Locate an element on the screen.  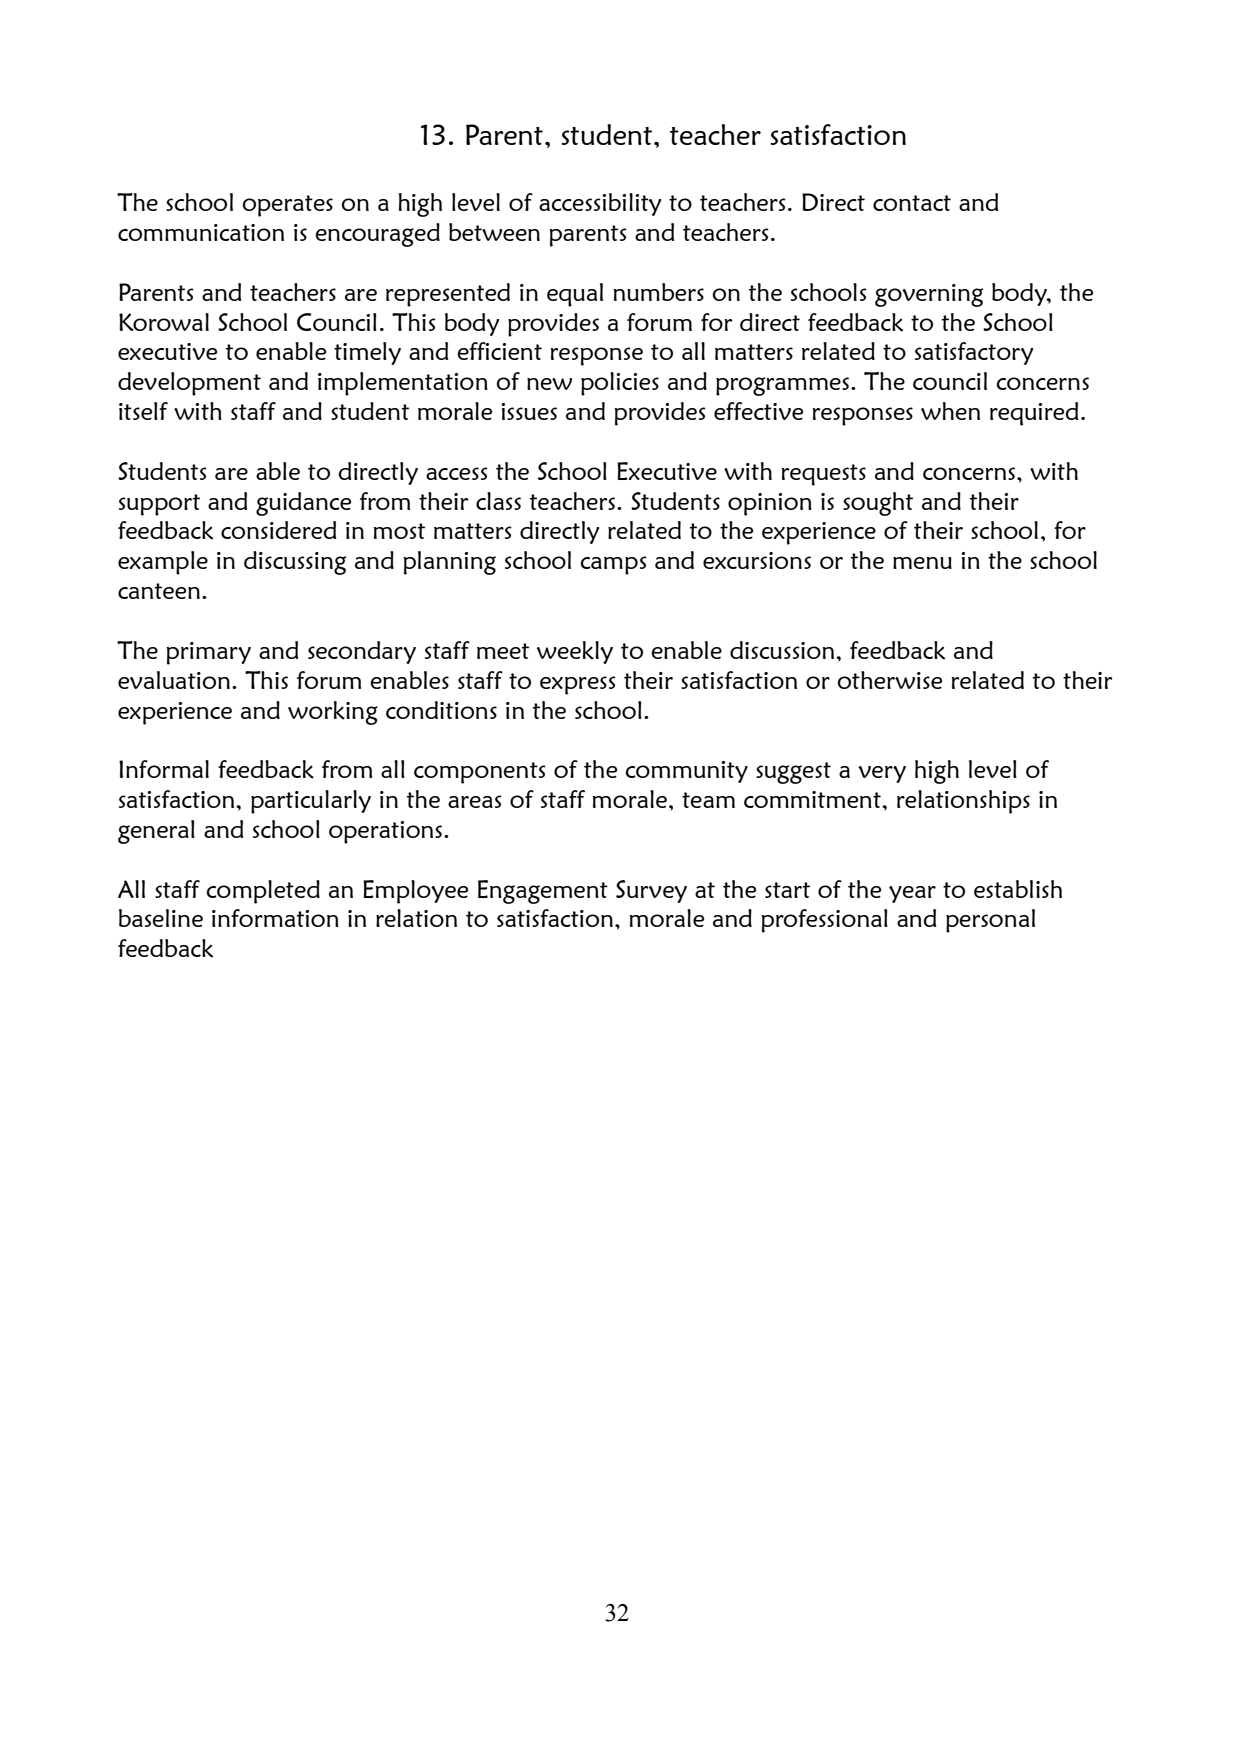
policies is located at coordinates (620, 384).
